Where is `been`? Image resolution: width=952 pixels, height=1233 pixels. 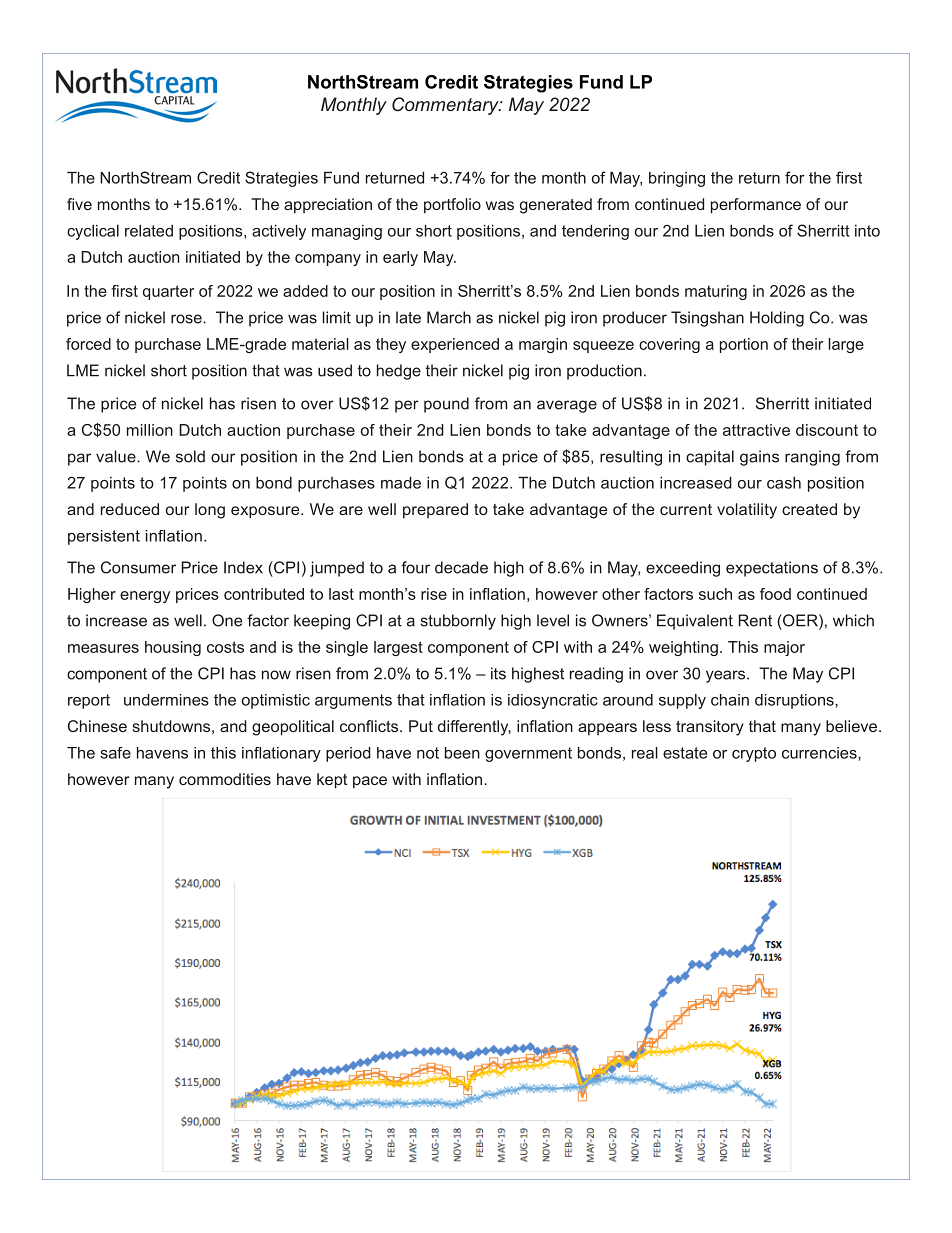 been is located at coordinates (462, 753).
